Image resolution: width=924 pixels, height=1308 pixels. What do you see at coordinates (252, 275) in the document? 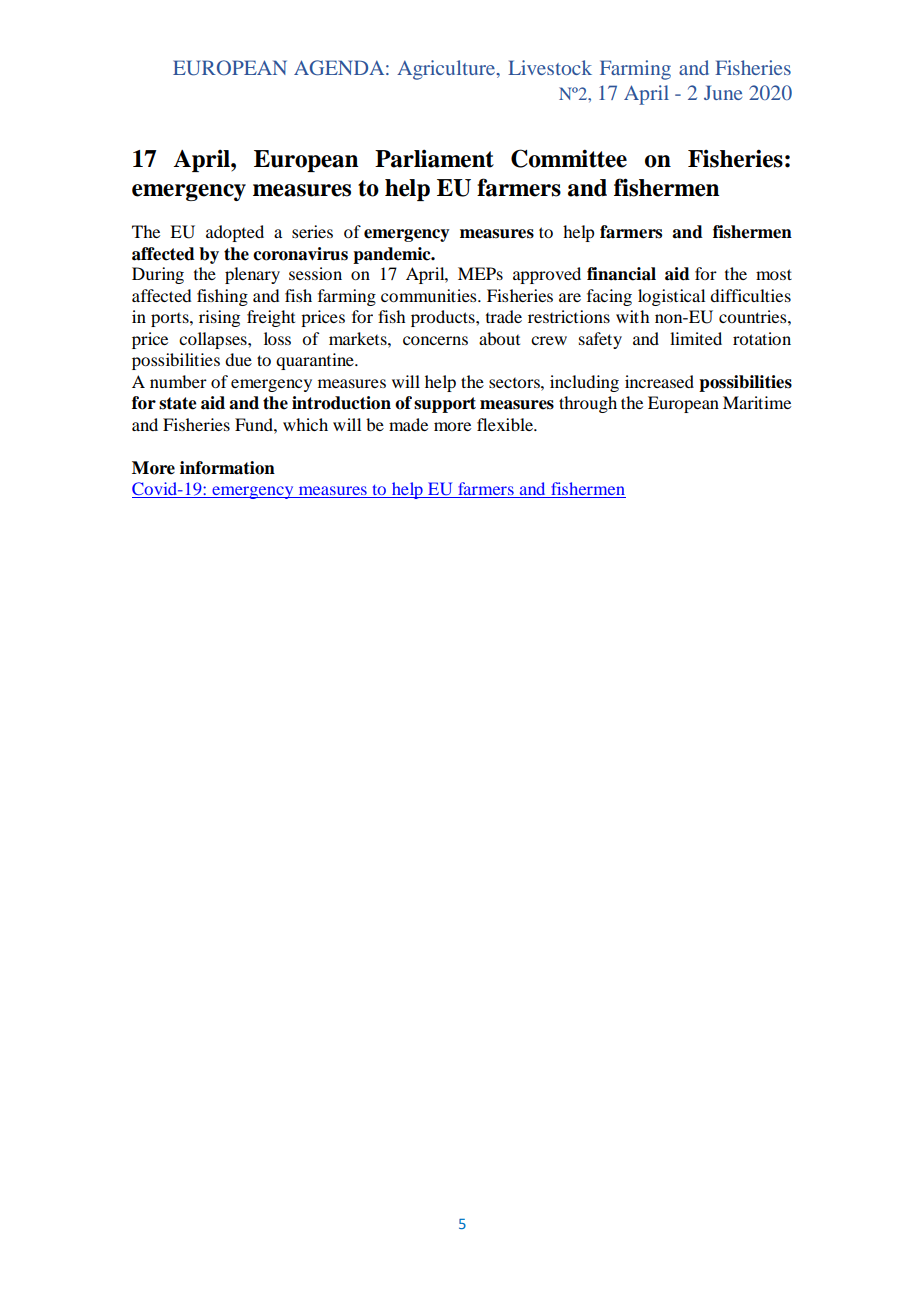
I see `plenary` at bounding box center [252, 275].
